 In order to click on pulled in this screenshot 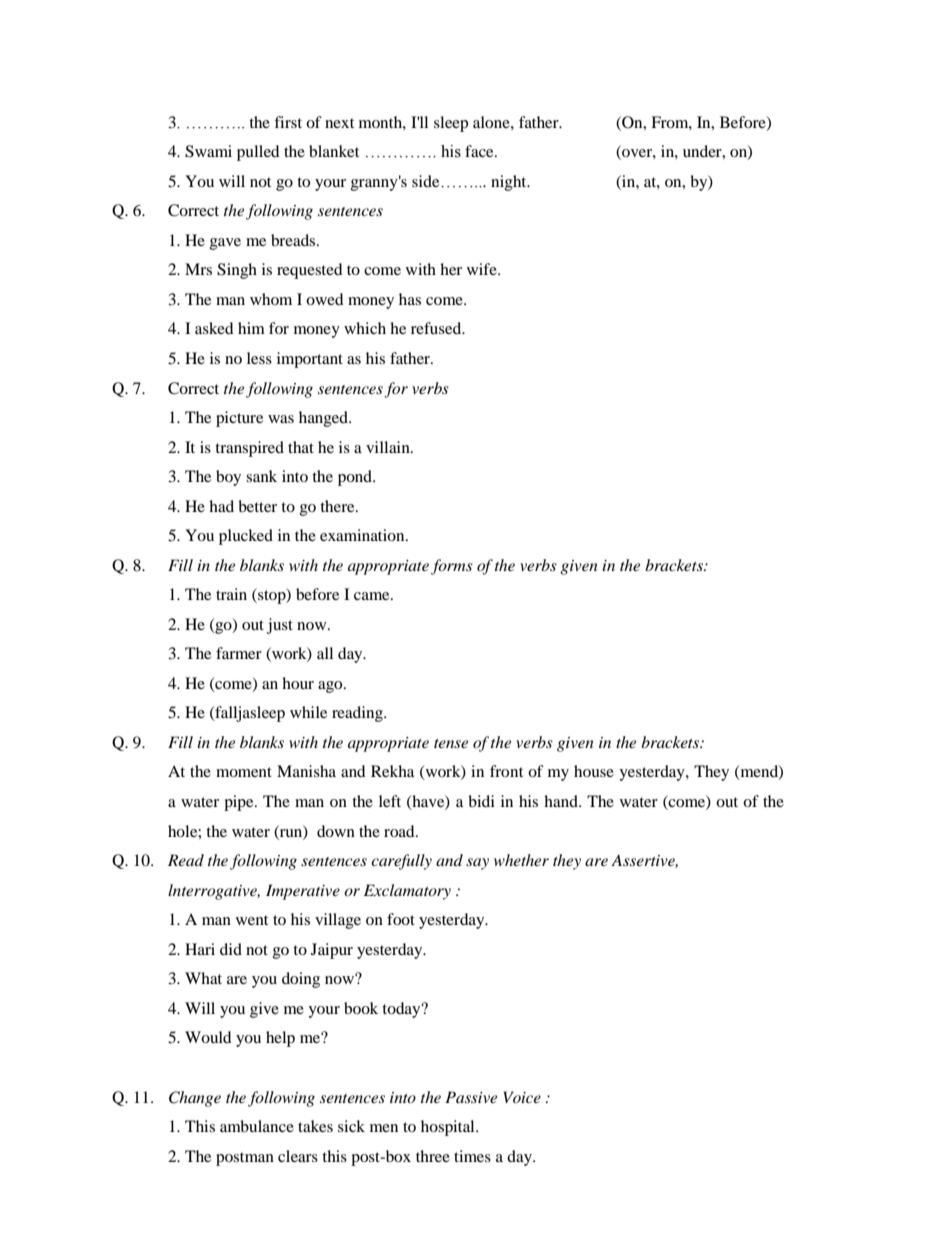, I will do `click(258, 153)`.
